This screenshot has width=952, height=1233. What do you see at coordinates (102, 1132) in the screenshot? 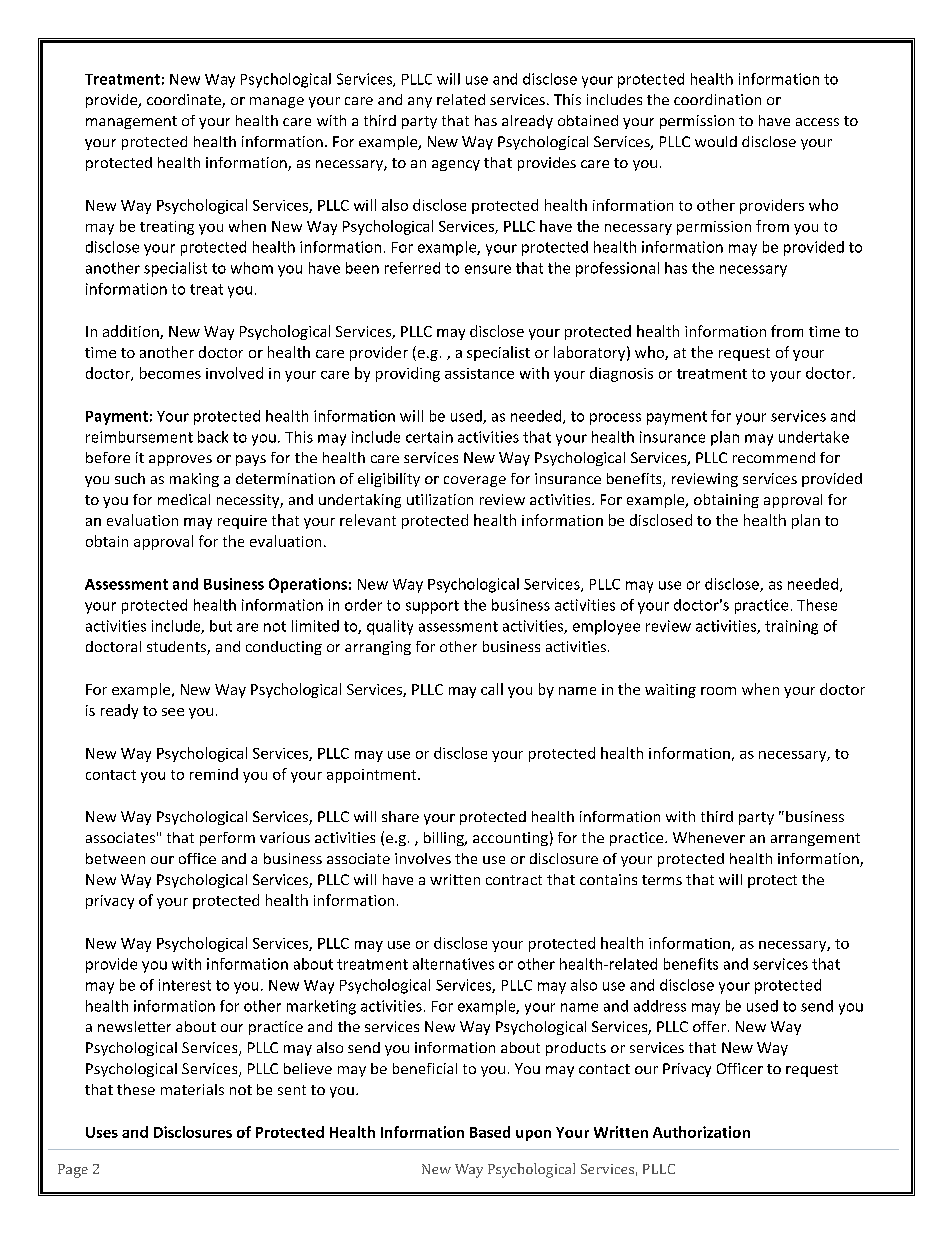
I see `Uses` at bounding box center [102, 1132].
